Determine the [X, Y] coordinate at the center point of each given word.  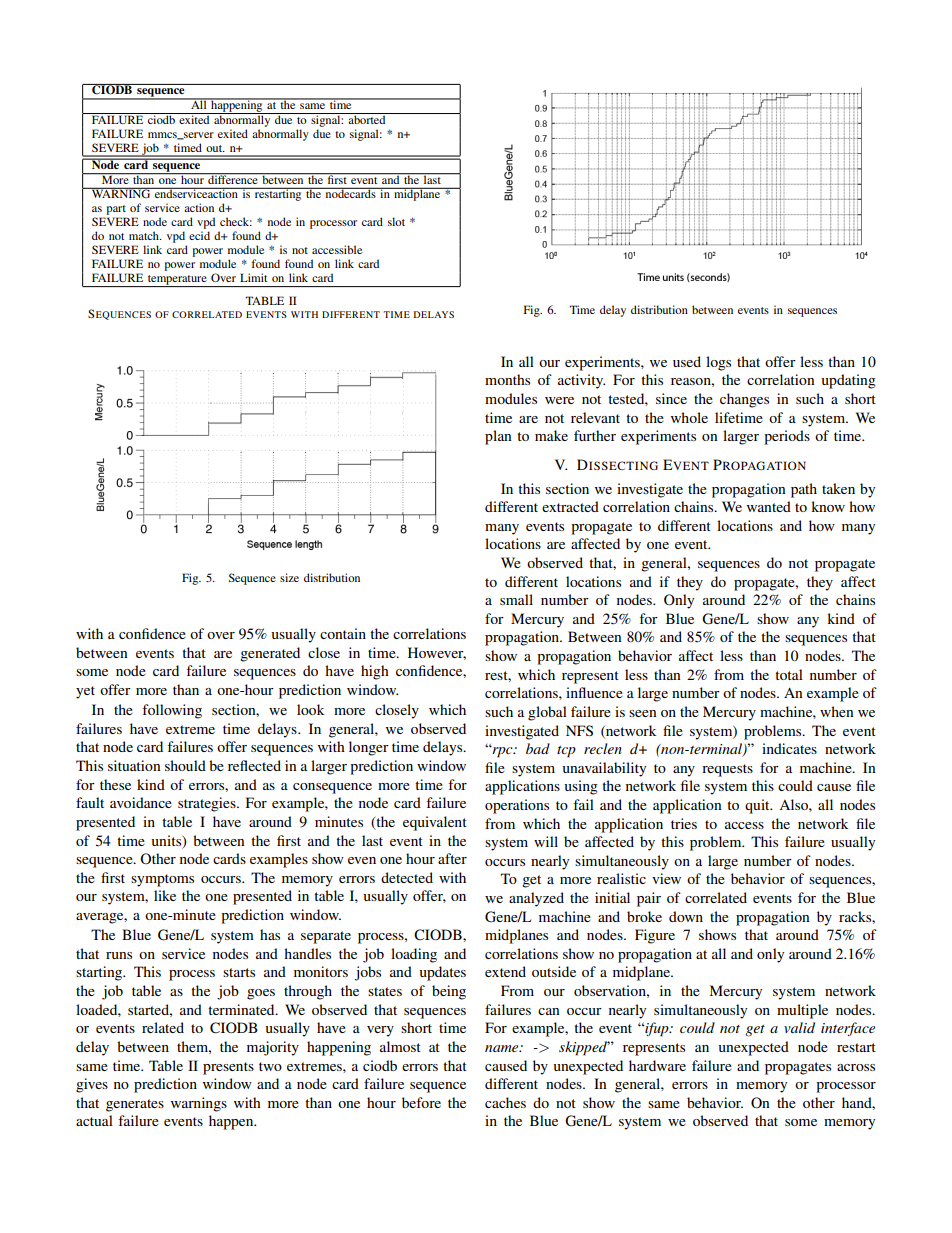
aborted [367, 118]
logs [718, 363]
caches [505, 1102]
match [145, 235]
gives [92, 1085]
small [516, 599]
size [289, 577]
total [789, 674]
